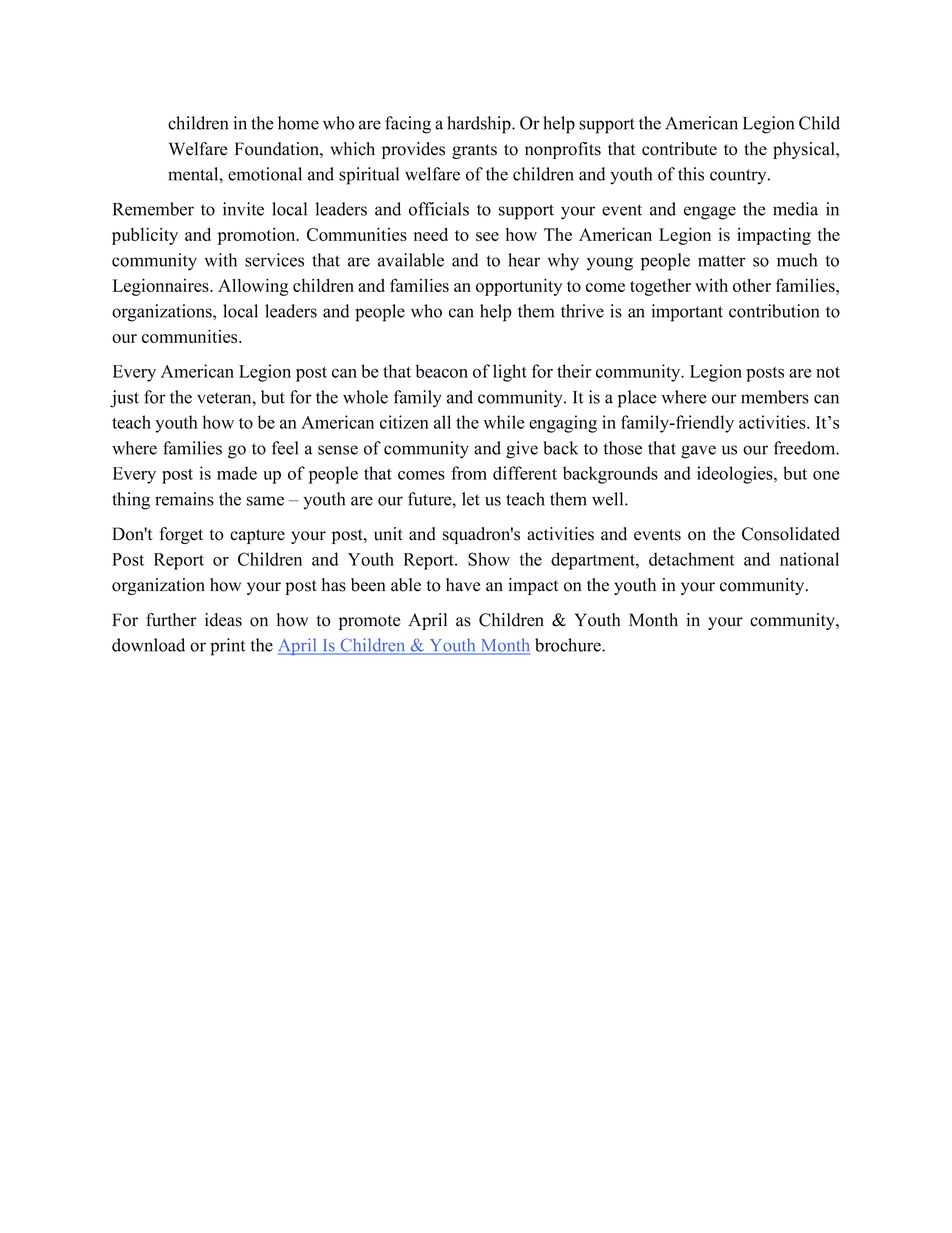  Describe the element at coordinates (775, 397) in the document. I see `members` at that location.
